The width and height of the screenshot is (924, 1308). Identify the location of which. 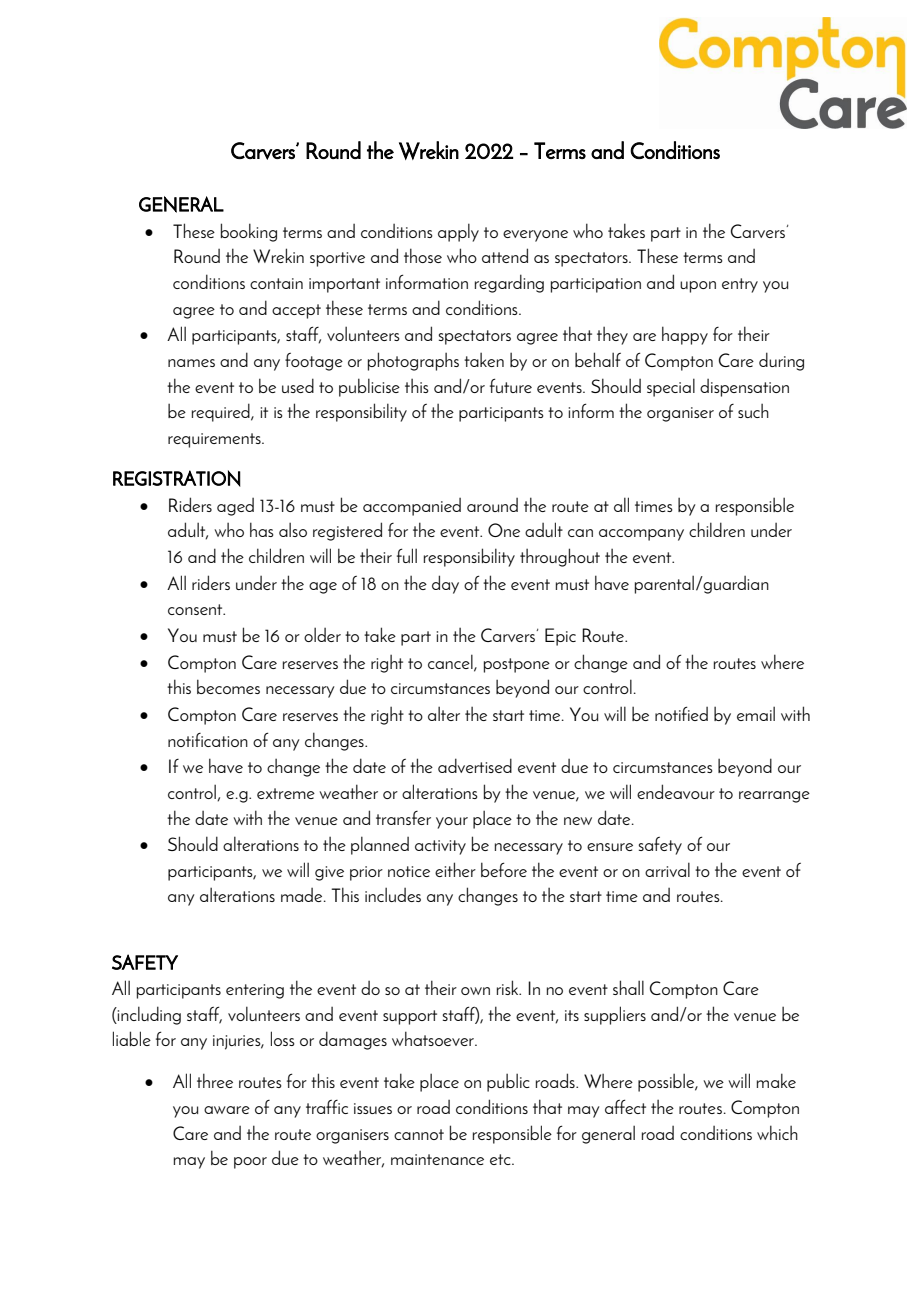
(777, 1132).
